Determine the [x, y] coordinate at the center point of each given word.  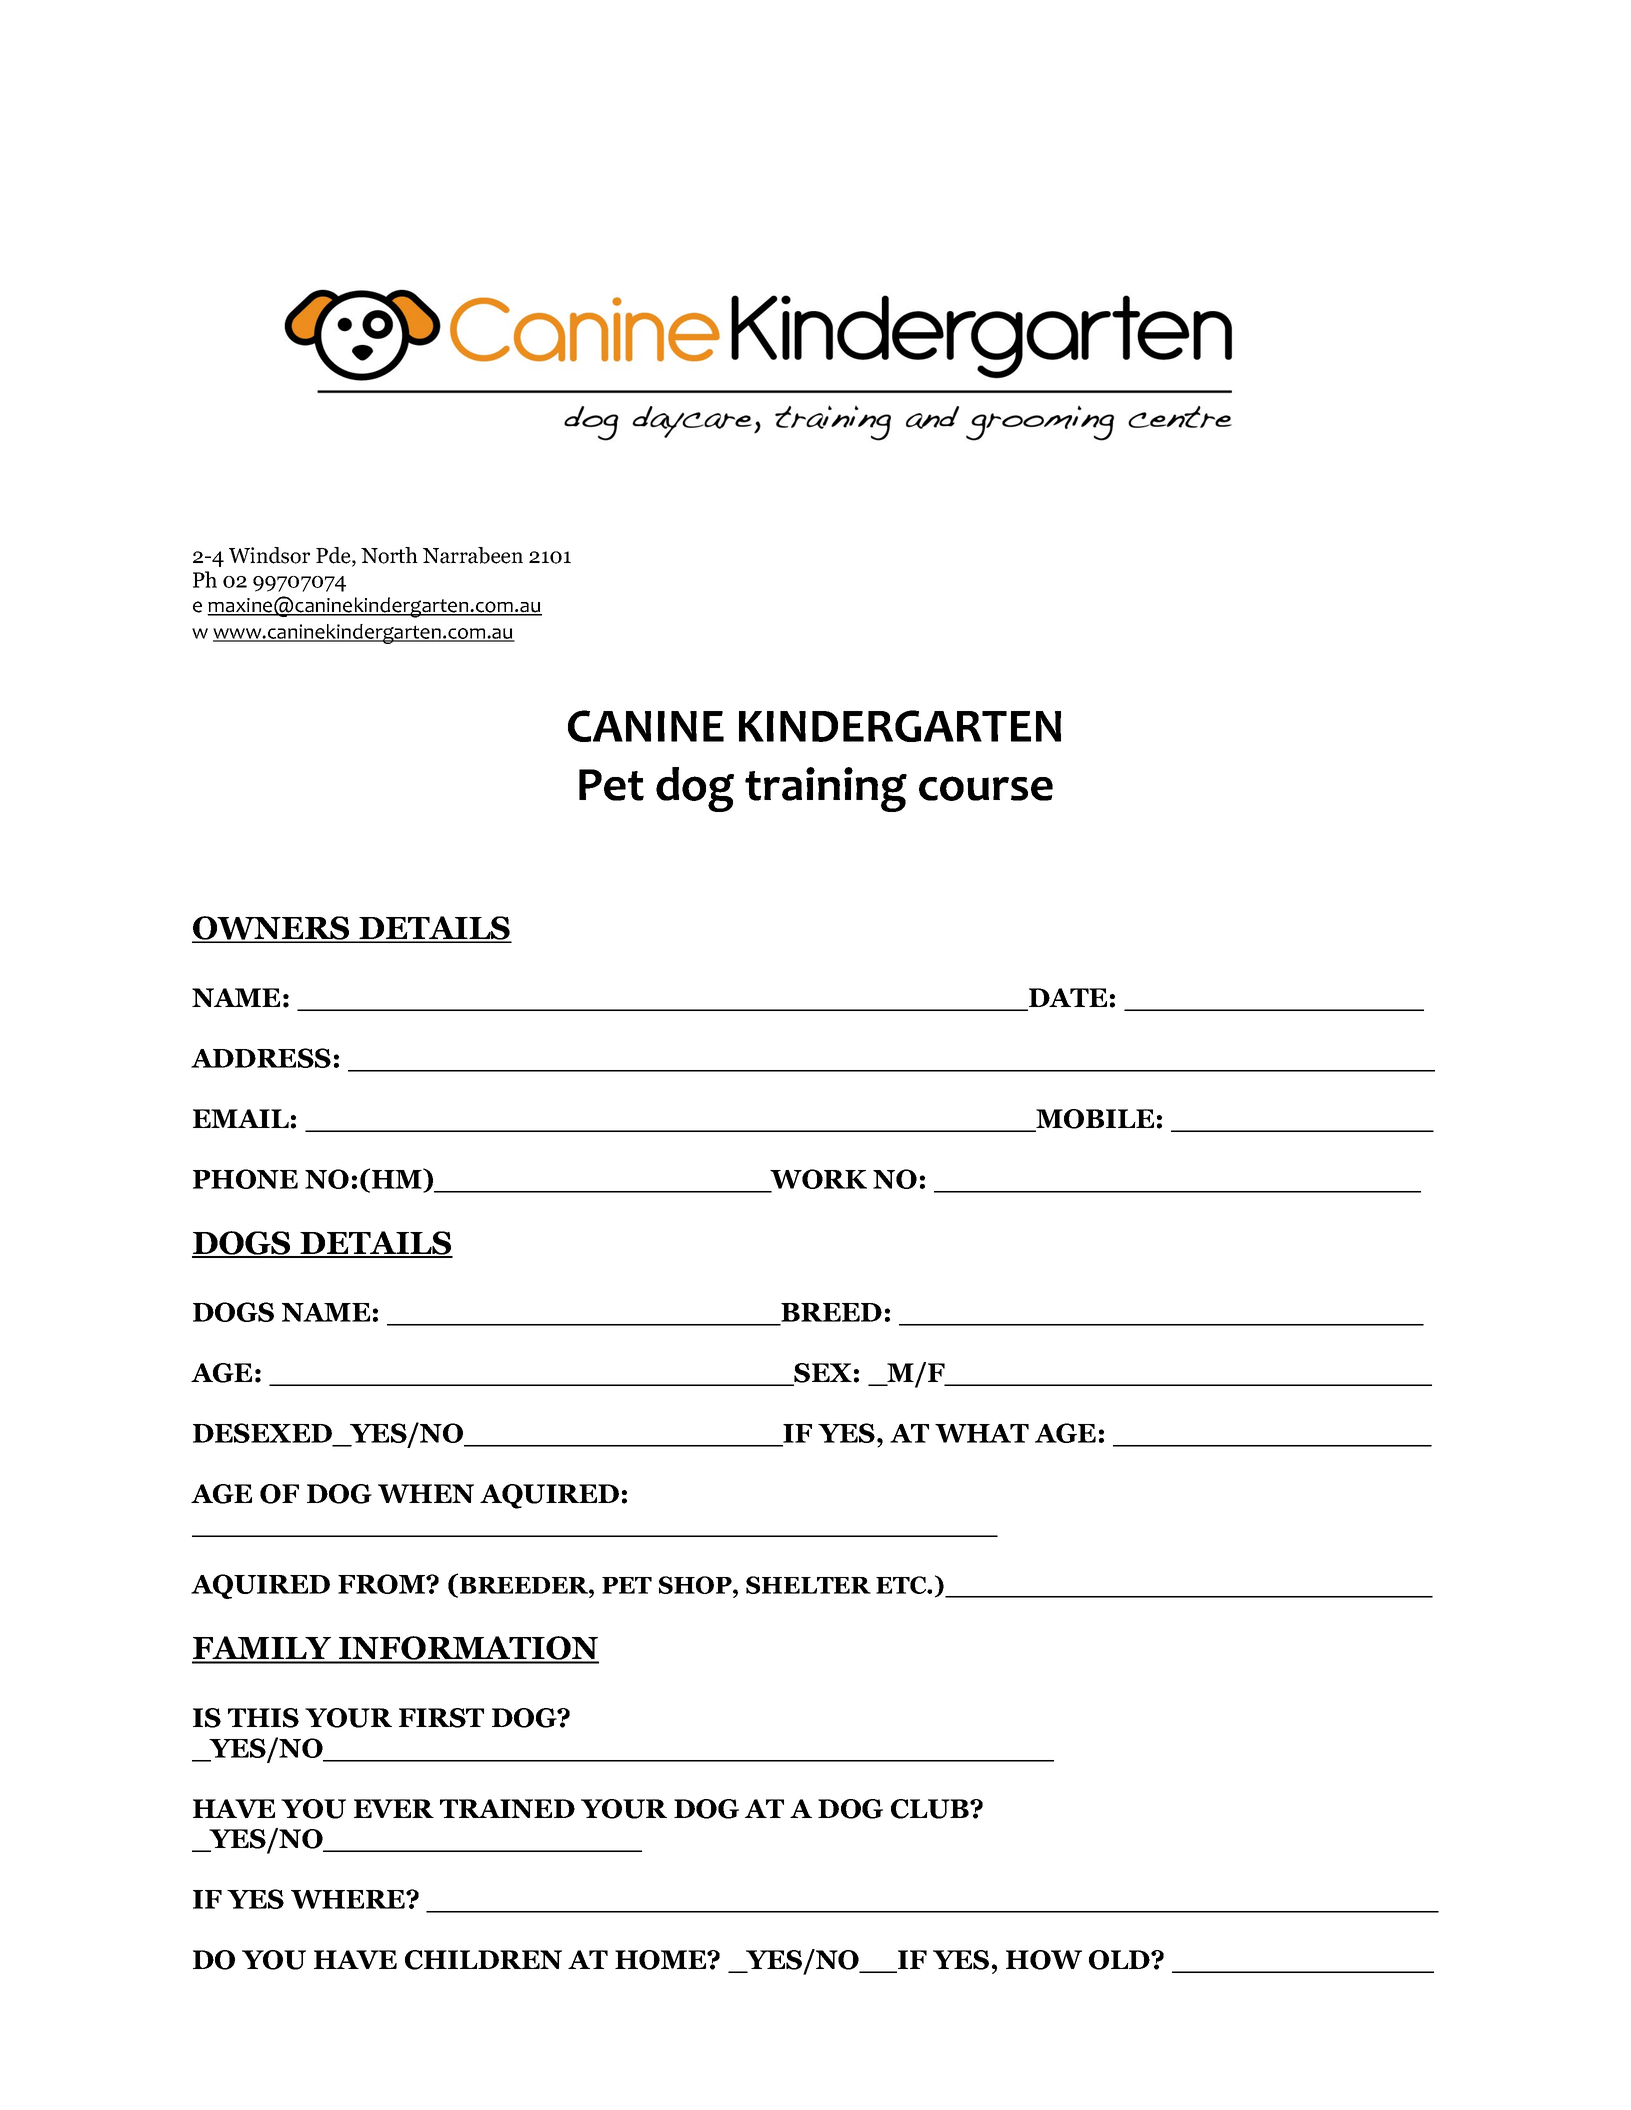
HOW [1044, 1960]
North [389, 555]
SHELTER [808, 1585]
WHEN [426, 1493]
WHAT [982, 1433]
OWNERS [272, 929]
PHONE [245, 1179]
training [826, 789]
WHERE [349, 1899]
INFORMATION [468, 1649]
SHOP [696, 1585]
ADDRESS [261, 1058]
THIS [263, 1718]
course [986, 788]
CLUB [931, 1809]
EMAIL [241, 1118]
